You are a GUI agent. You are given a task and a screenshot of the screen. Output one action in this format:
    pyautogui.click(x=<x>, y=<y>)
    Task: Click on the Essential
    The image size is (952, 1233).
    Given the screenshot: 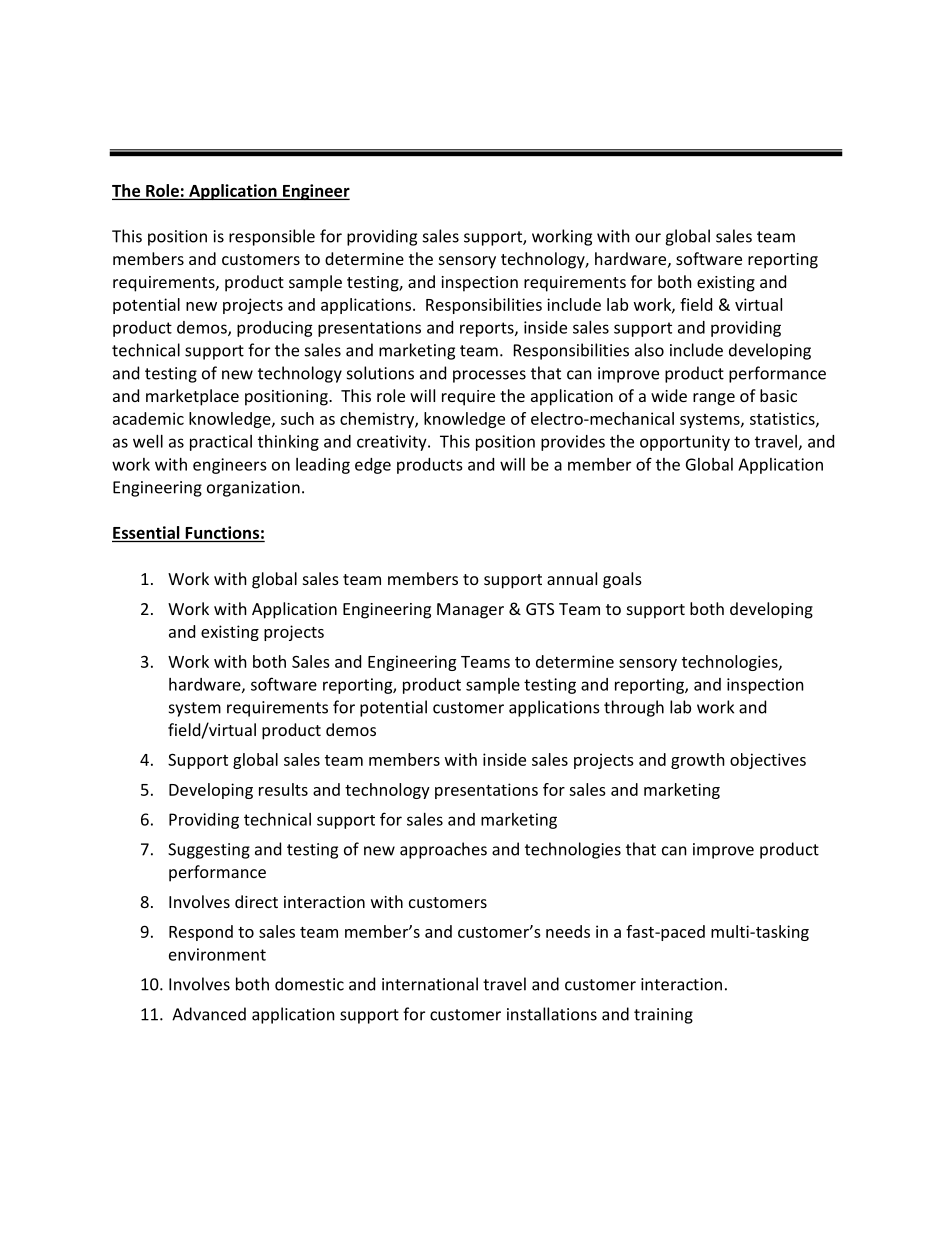 What is the action you would take?
    pyautogui.click(x=146, y=532)
